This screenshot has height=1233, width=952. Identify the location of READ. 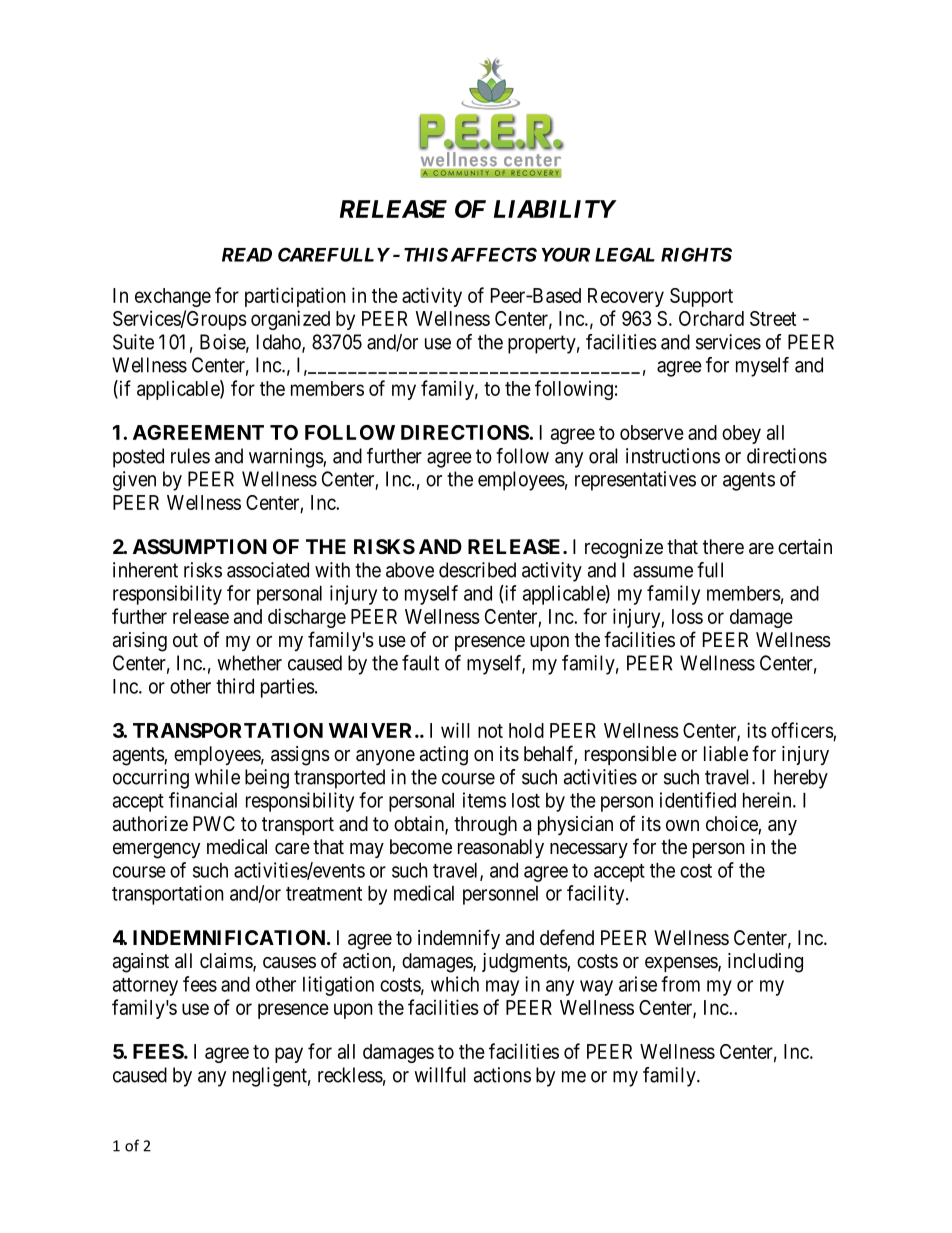
(247, 255).
